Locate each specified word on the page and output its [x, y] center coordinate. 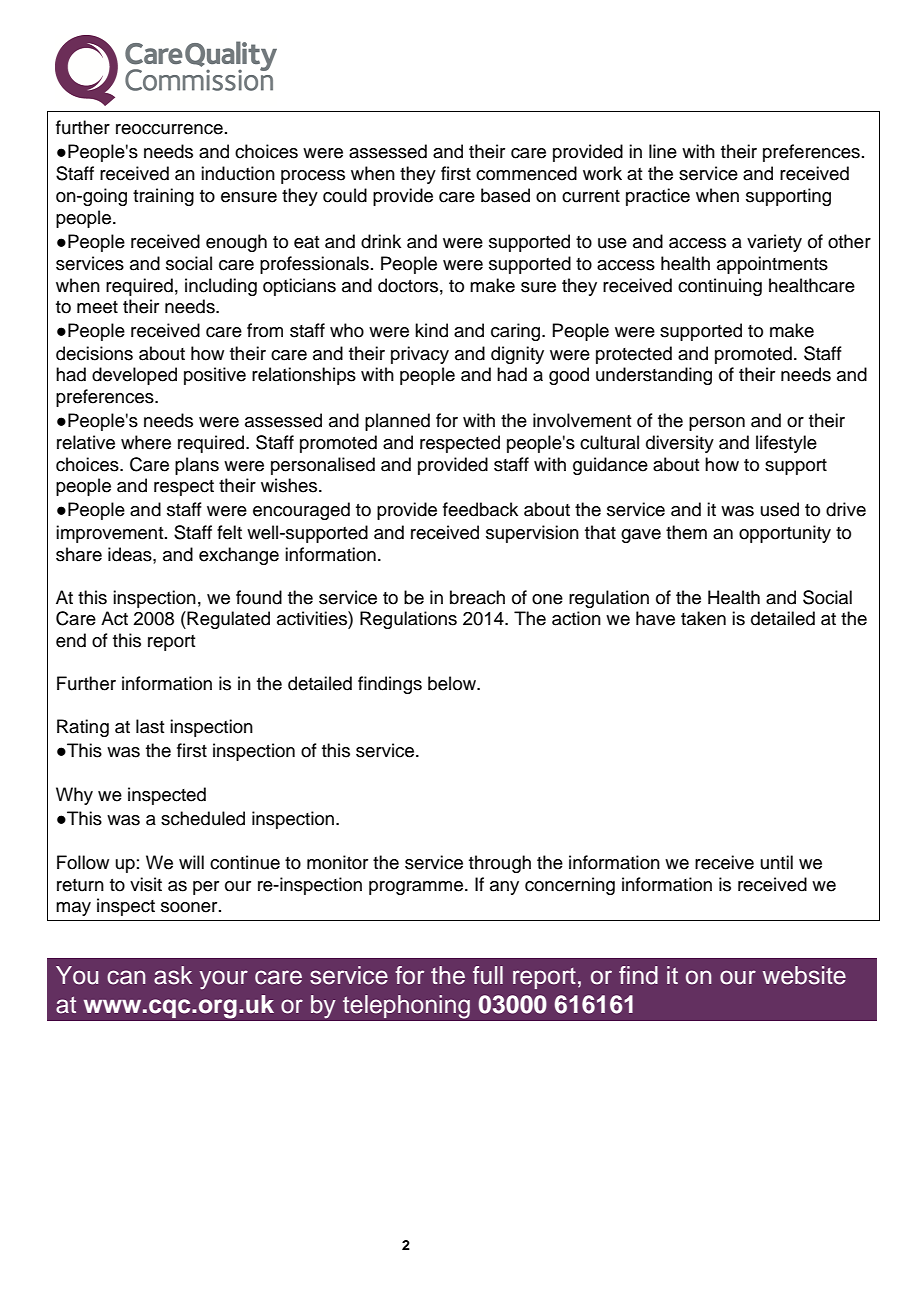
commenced [526, 173]
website [804, 975]
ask [173, 975]
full [488, 975]
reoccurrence [169, 129]
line [663, 151]
